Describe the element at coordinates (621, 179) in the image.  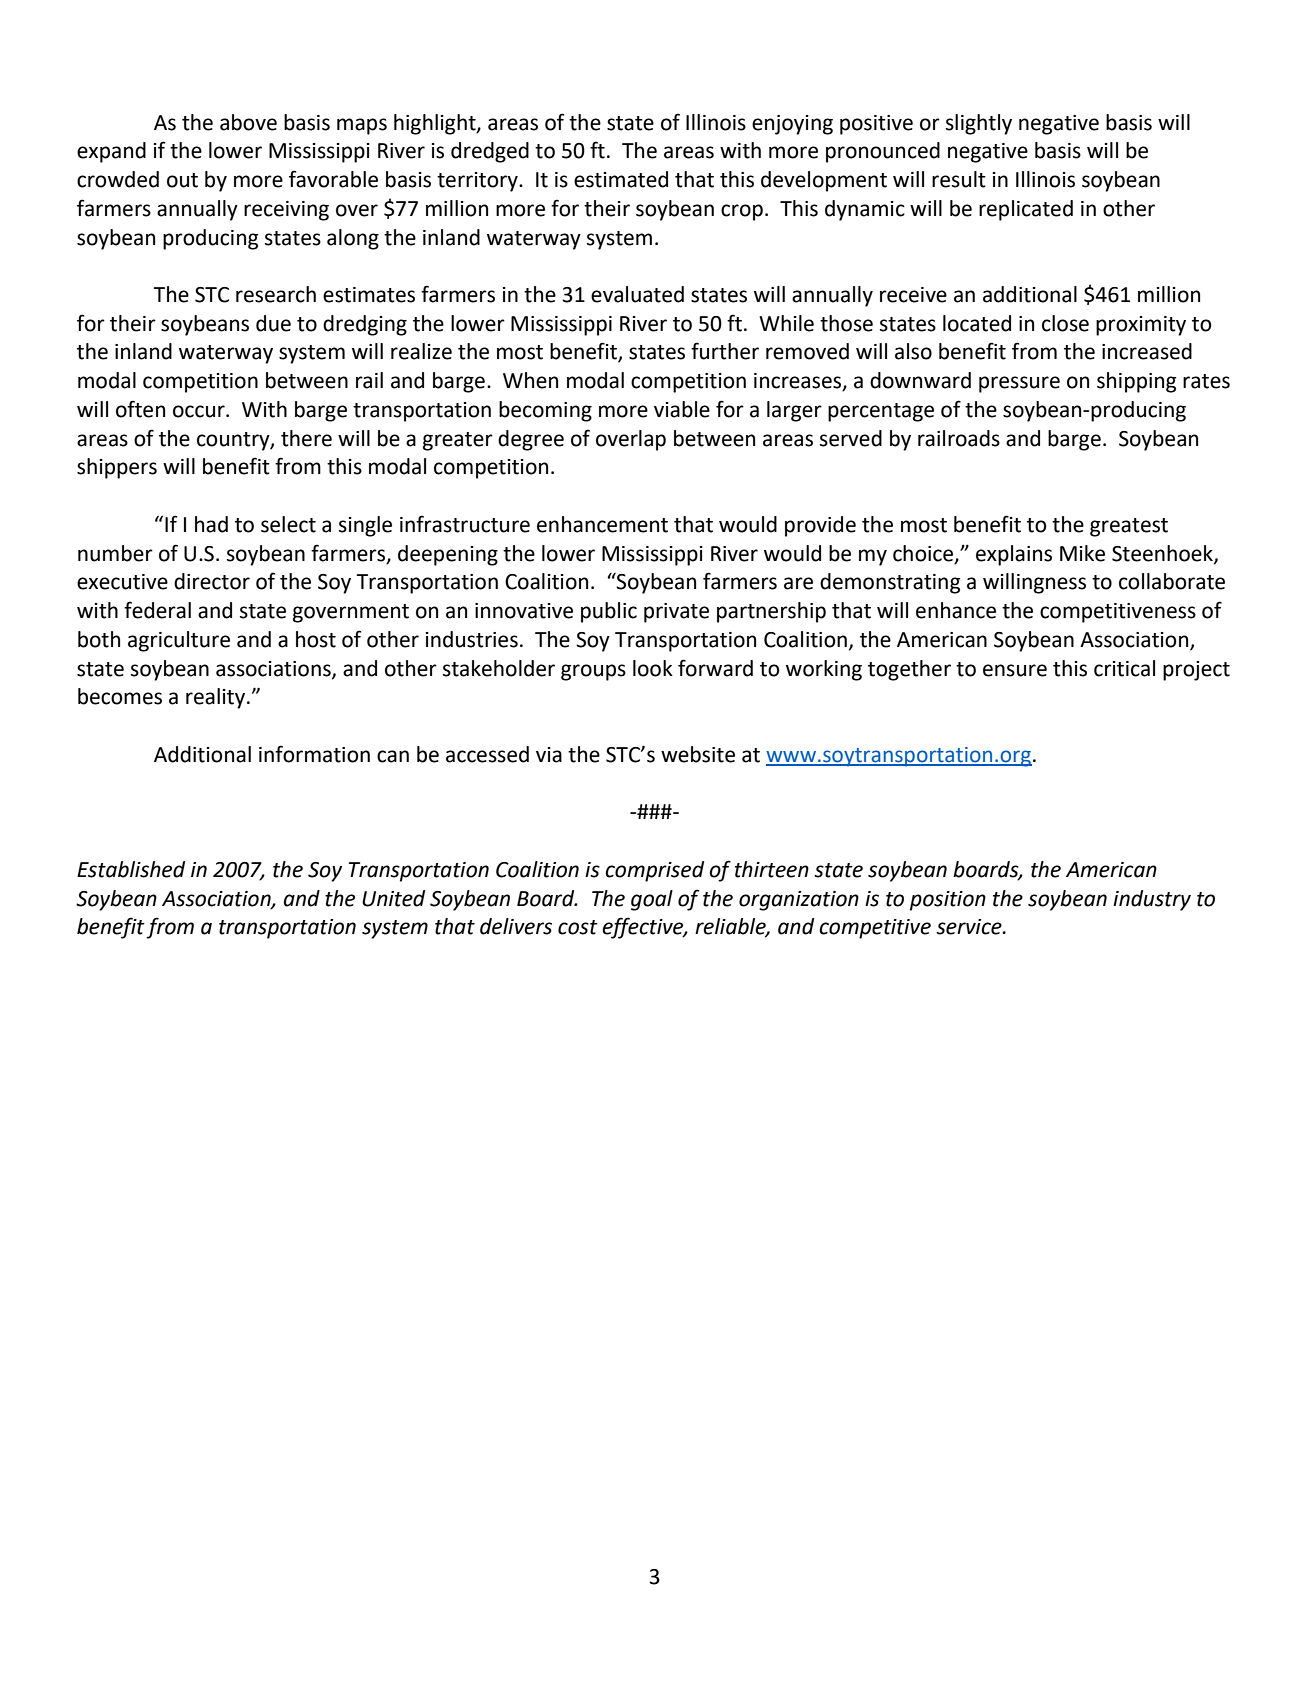
I see `estimated` at that location.
